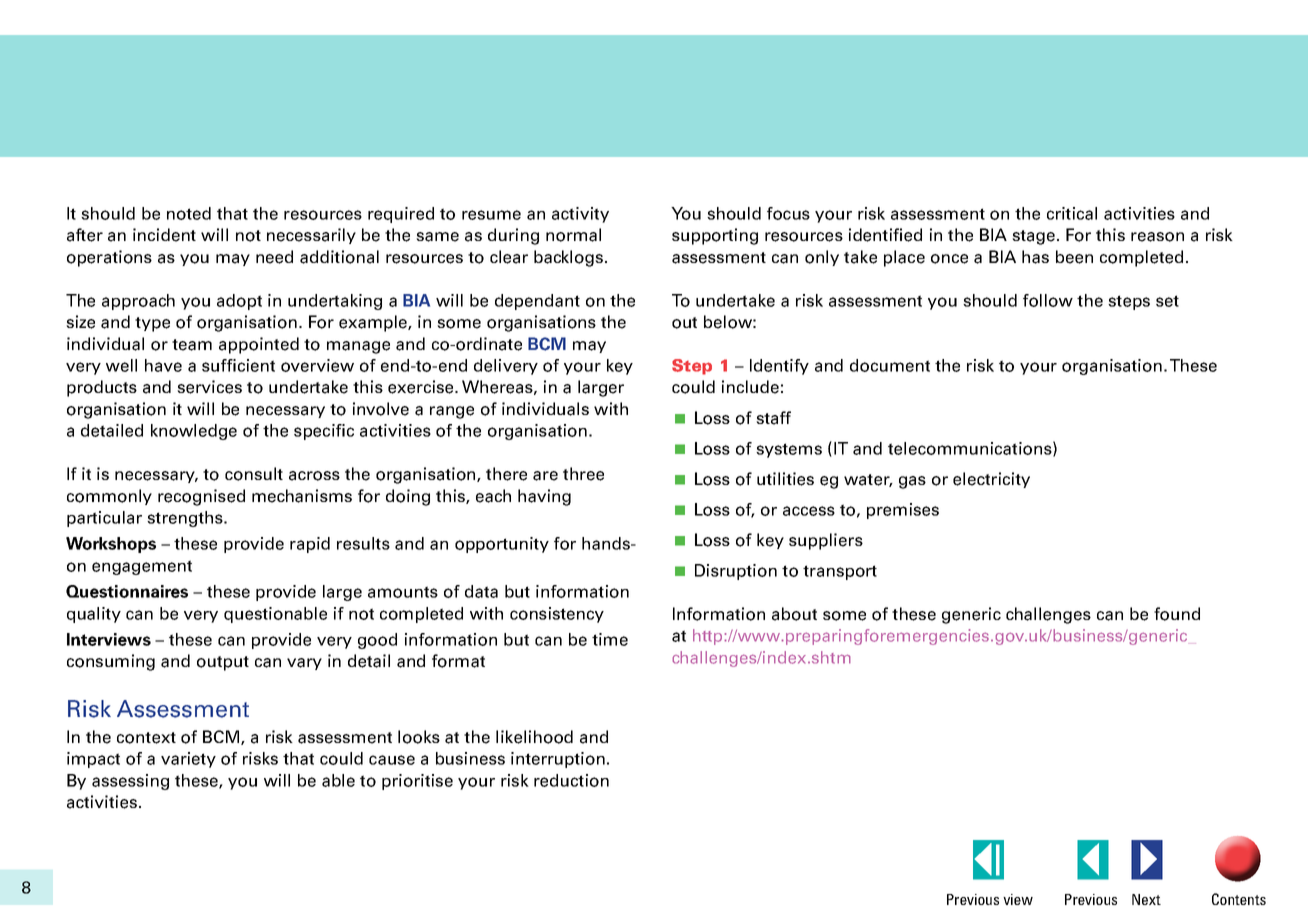 The width and height of the document is (1308, 924). What do you see at coordinates (571, 780) in the document?
I see `reduction` at bounding box center [571, 780].
